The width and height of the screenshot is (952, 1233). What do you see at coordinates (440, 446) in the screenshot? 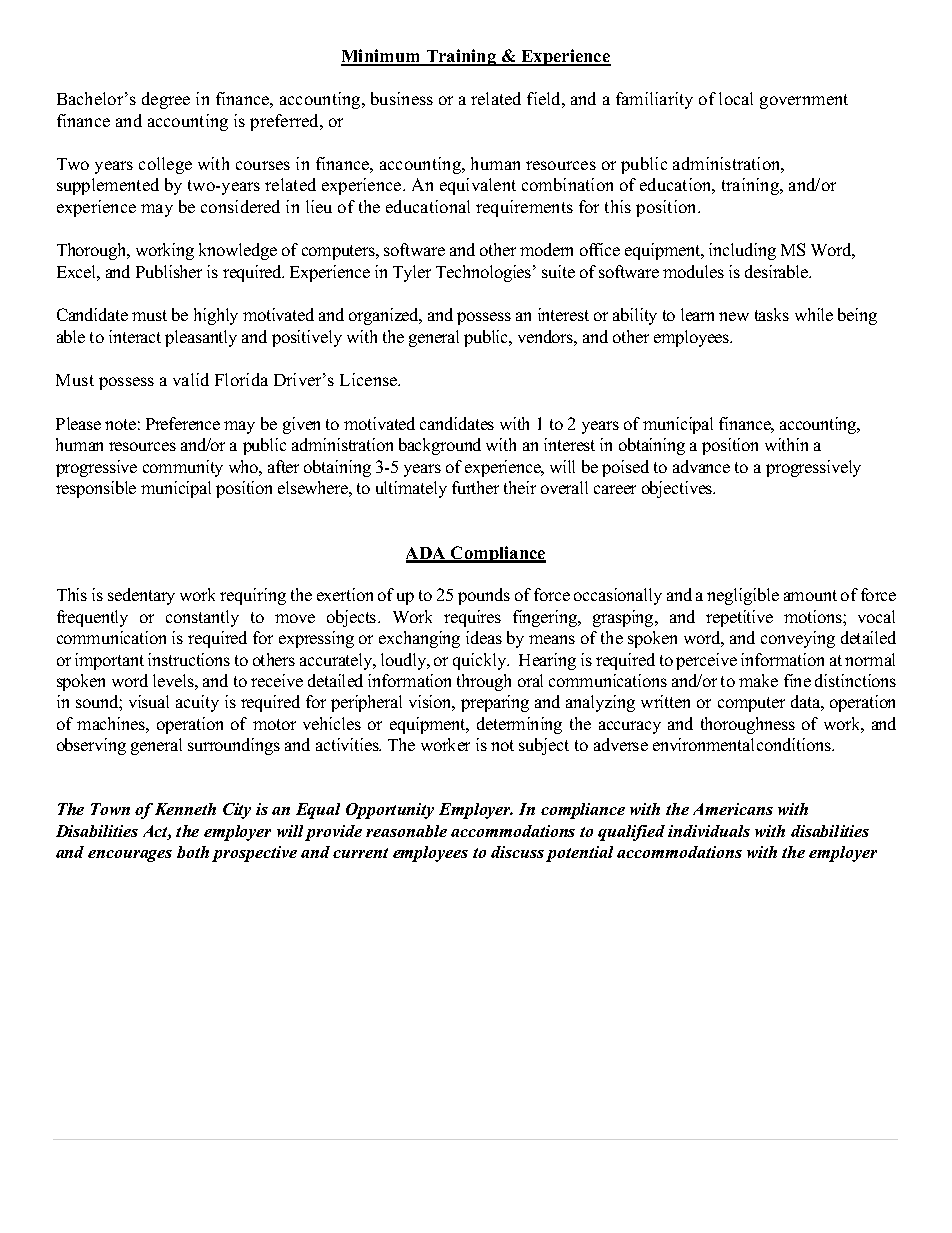
I see `background` at bounding box center [440, 446].
